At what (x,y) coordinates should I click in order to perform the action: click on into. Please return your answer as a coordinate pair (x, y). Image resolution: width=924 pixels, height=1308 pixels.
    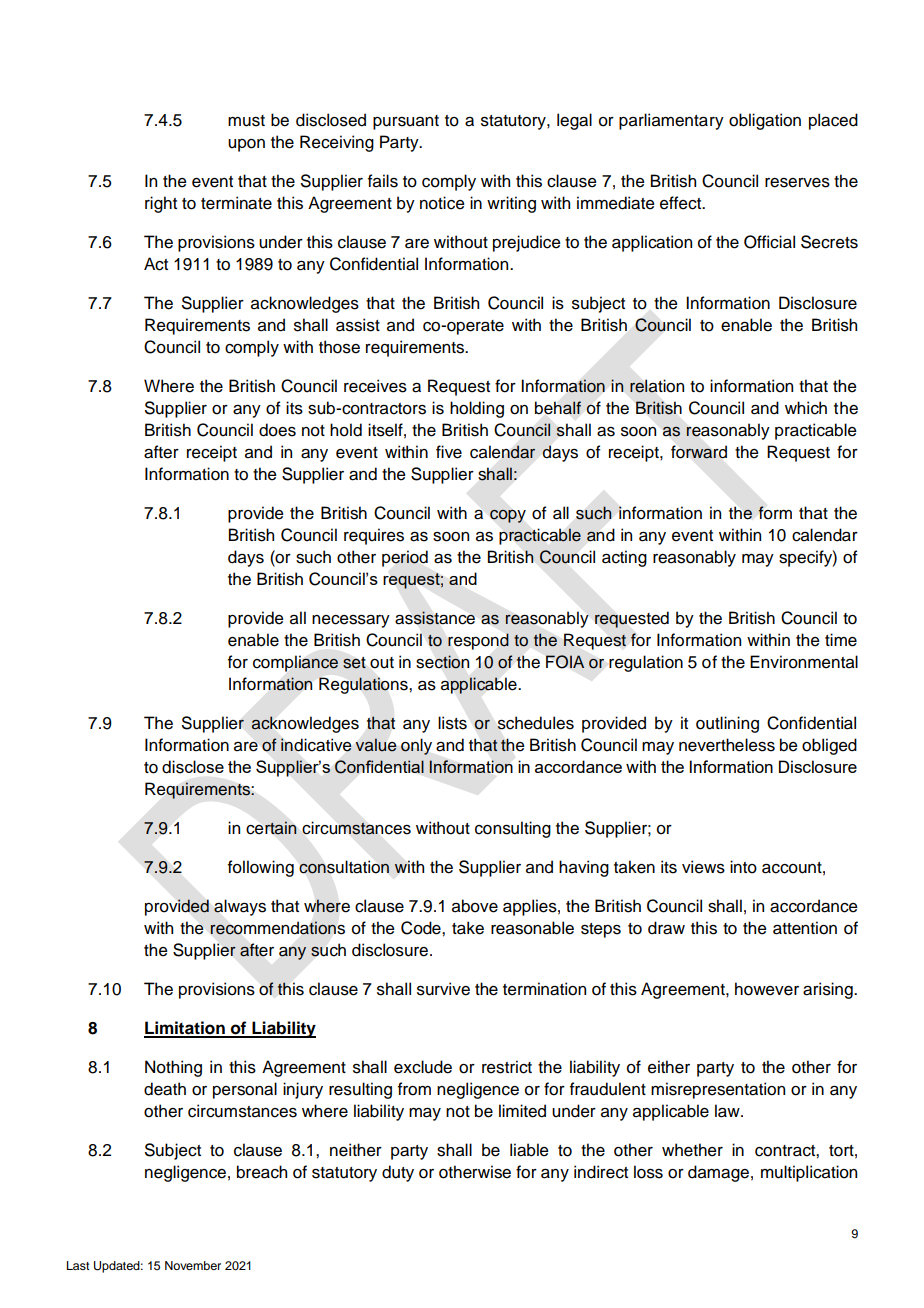
    Looking at the image, I should click on (743, 867).
